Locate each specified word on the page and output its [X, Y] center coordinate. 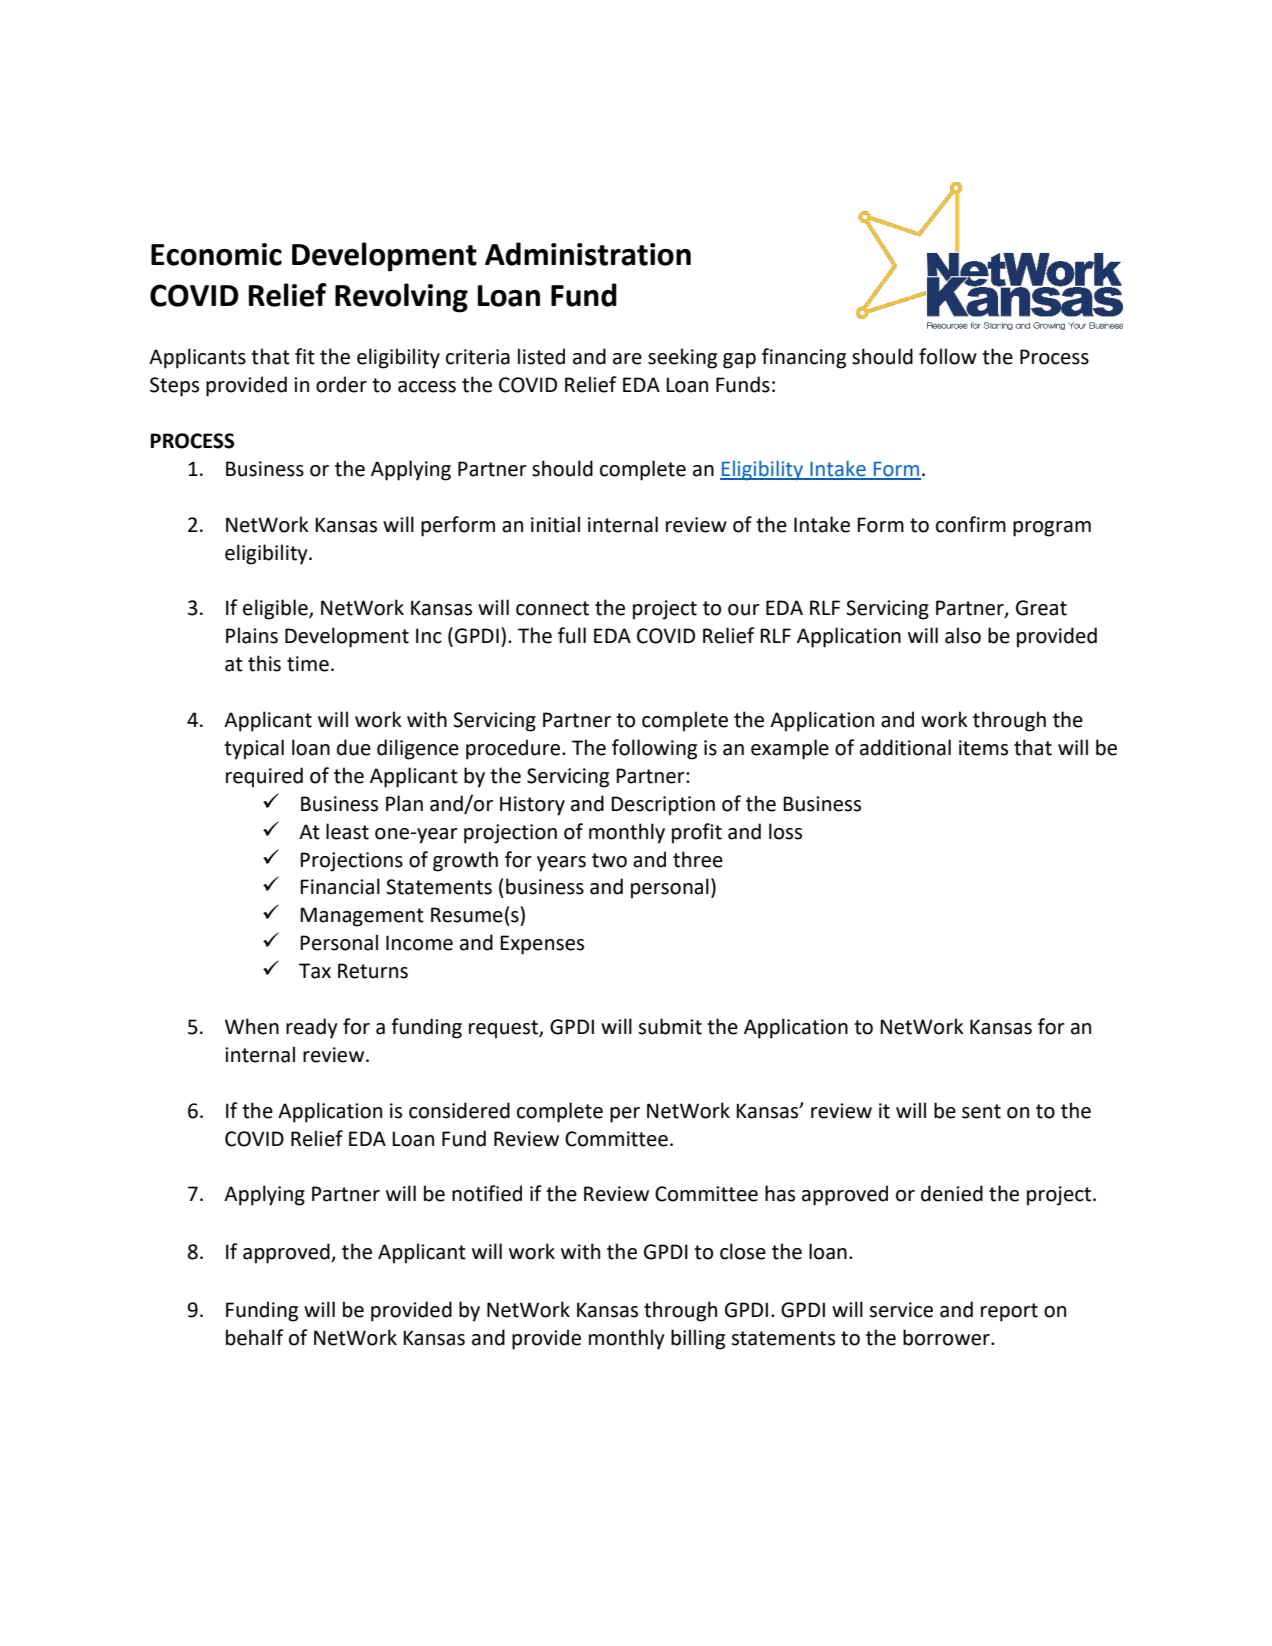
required [264, 777]
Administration [588, 254]
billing [698, 1339]
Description [663, 806]
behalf [255, 1337]
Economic [216, 254]
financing [804, 358]
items [983, 748]
